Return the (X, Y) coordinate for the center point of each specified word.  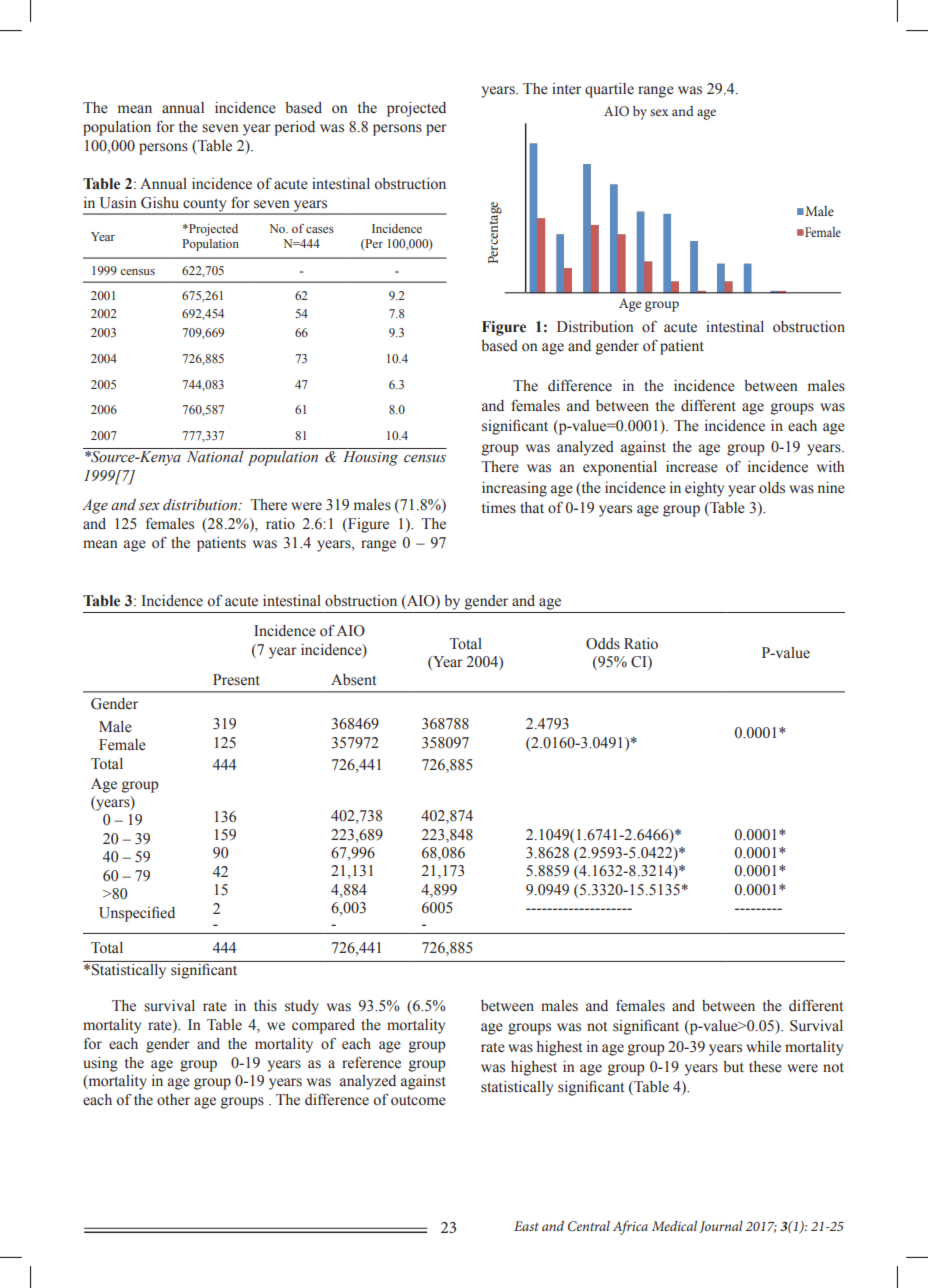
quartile (609, 90)
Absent (353, 680)
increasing (514, 489)
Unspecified (137, 914)
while (763, 1046)
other (173, 1100)
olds (772, 488)
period (294, 128)
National (215, 455)
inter (566, 89)
